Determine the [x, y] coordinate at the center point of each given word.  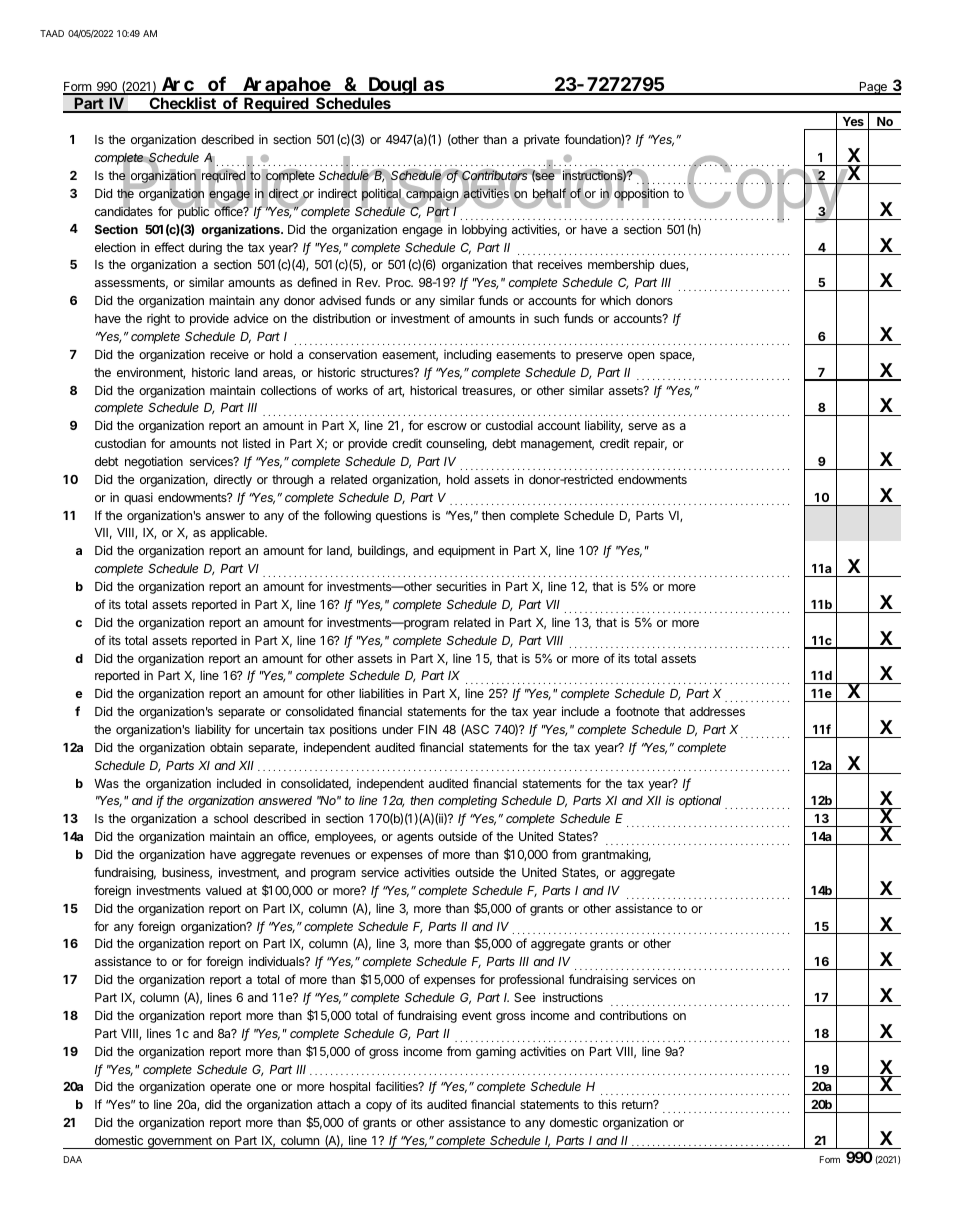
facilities [397, 1086]
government [179, 1142]
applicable [238, 533]
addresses [717, 711]
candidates [124, 210]
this [607, 1104]
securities [461, 586]
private [542, 140]
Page [873, 88]
